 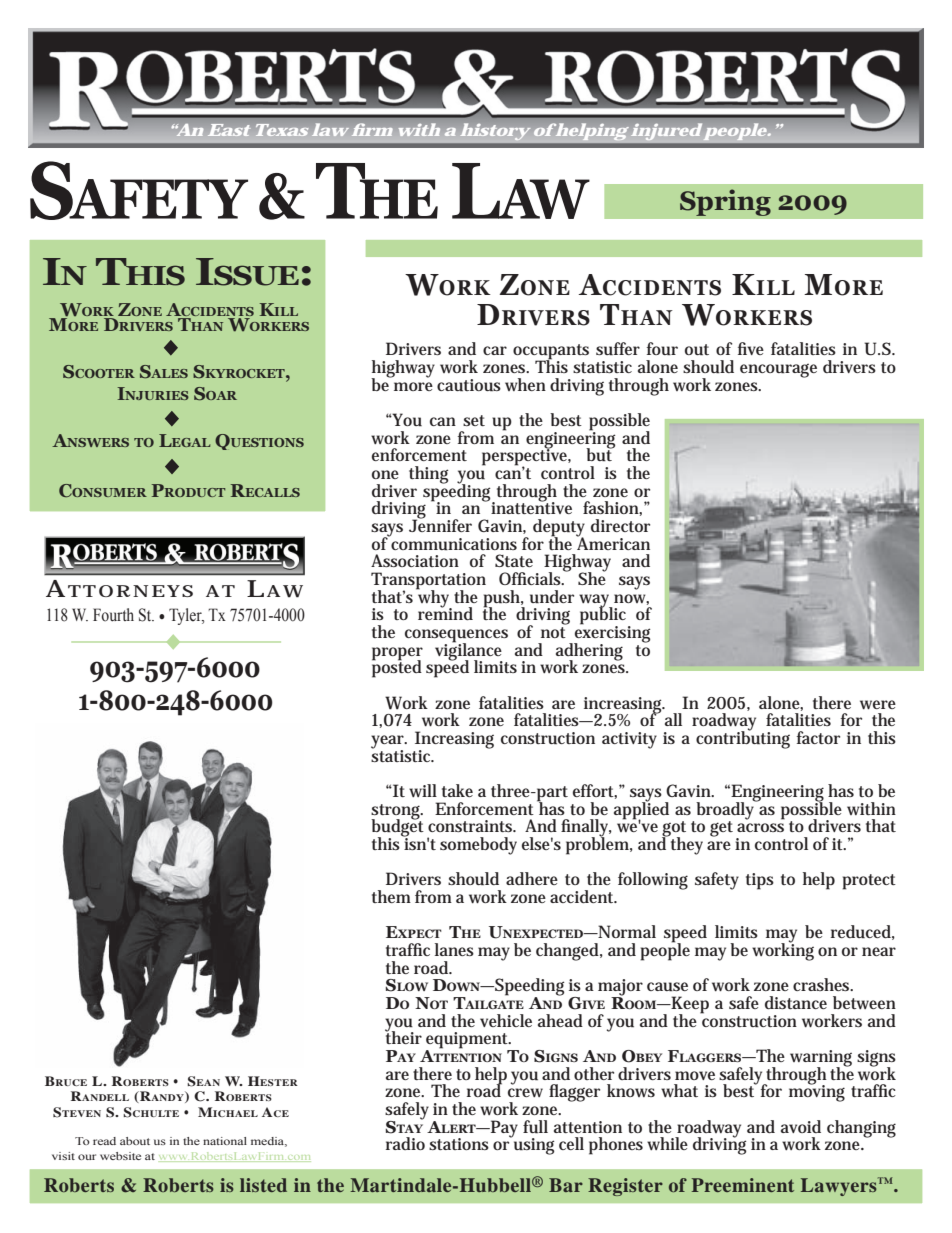 I want to click on vigilance, so click(x=469, y=651).
